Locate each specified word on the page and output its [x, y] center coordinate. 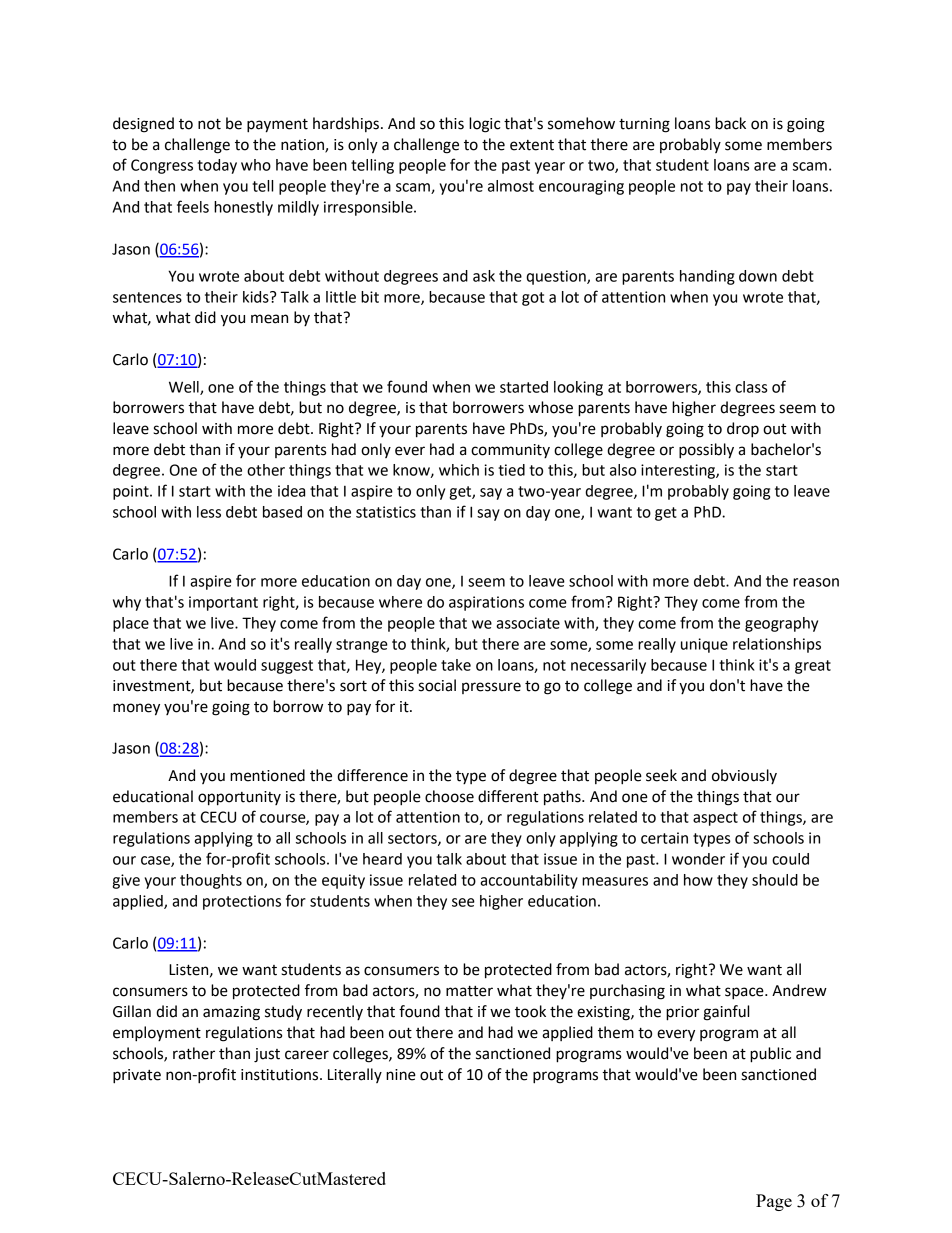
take [456, 665]
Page [774, 1202]
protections [242, 902]
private [137, 1076]
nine [401, 1075]
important [223, 603]
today [217, 166]
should [775, 880]
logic [485, 125]
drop [743, 430]
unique [704, 645]
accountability [529, 881]
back [730, 123]
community [510, 451]
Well [185, 388]
